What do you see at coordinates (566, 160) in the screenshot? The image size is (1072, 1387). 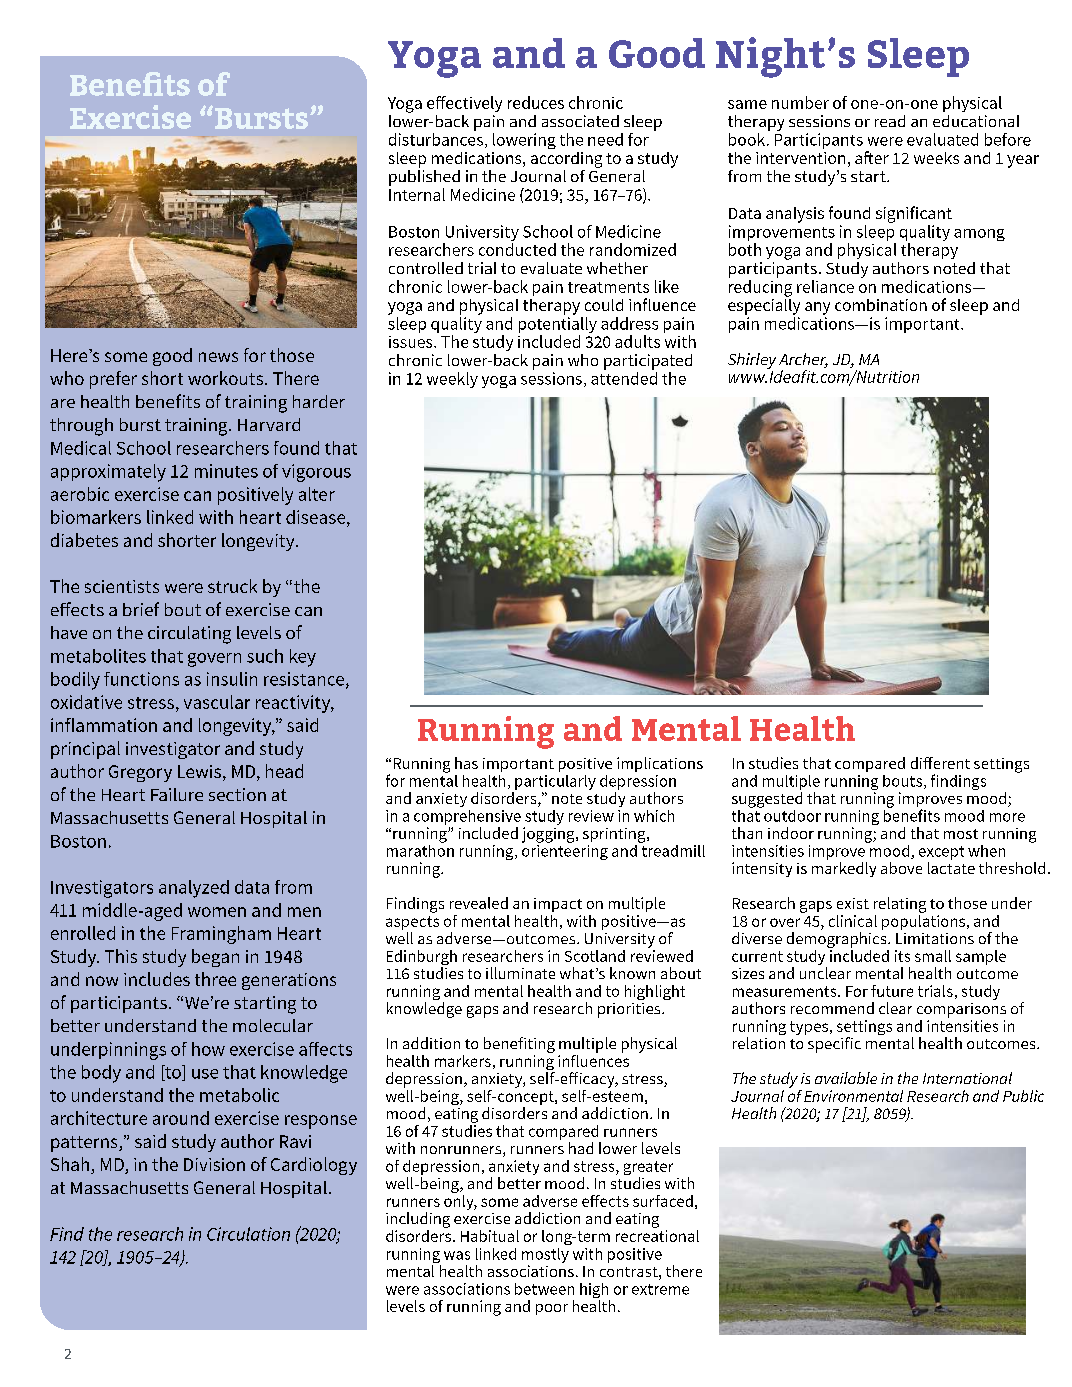 I see `according` at bounding box center [566, 160].
